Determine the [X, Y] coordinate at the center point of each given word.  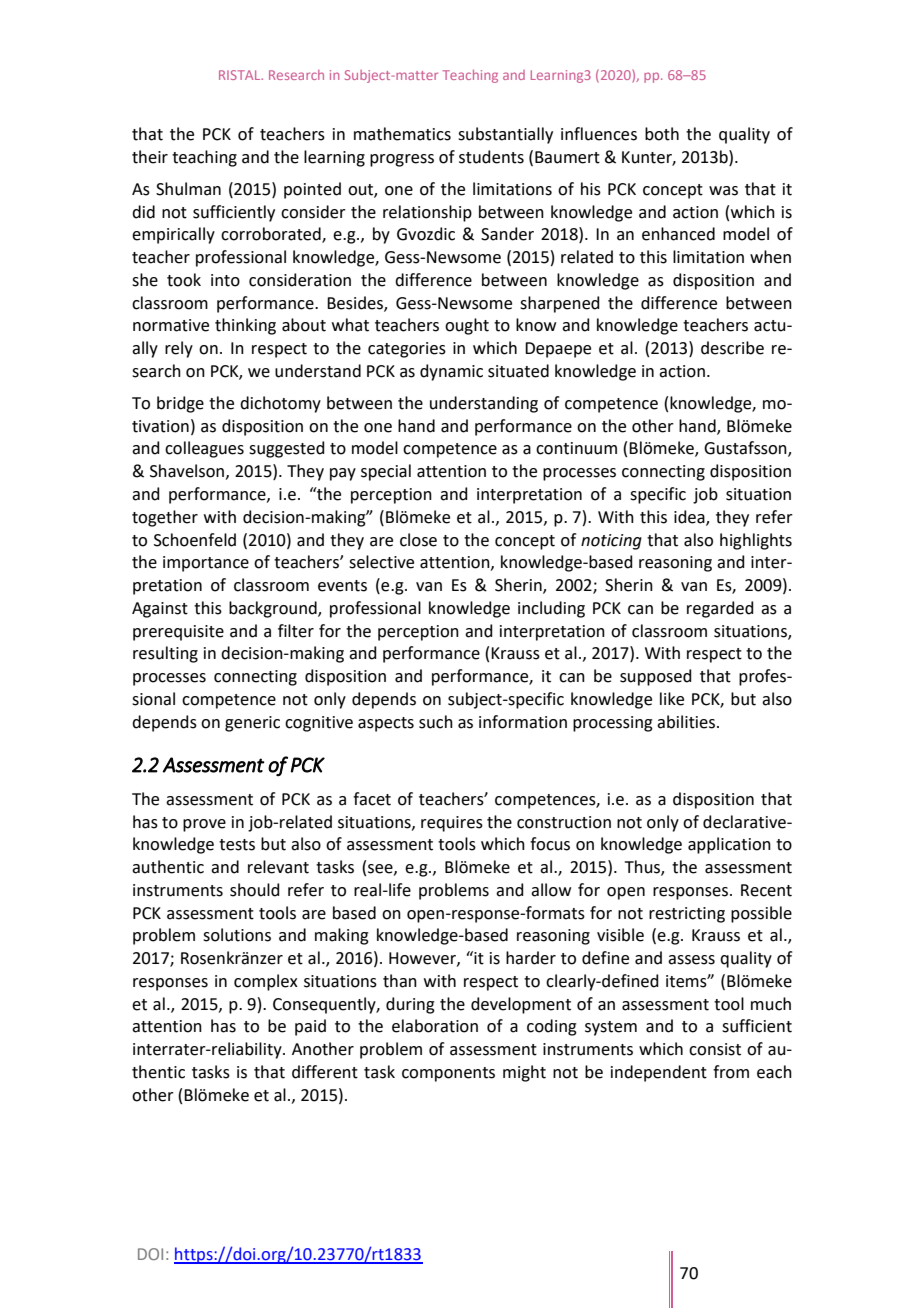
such [436, 722]
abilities [687, 722]
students [491, 157]
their [150, 157]
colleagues [204, 449]
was [723, 191]
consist [715, 1049]
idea [690, 517]
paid [310, 1027]
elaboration [435, 1026]
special [386, 472]
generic [252, 724]
